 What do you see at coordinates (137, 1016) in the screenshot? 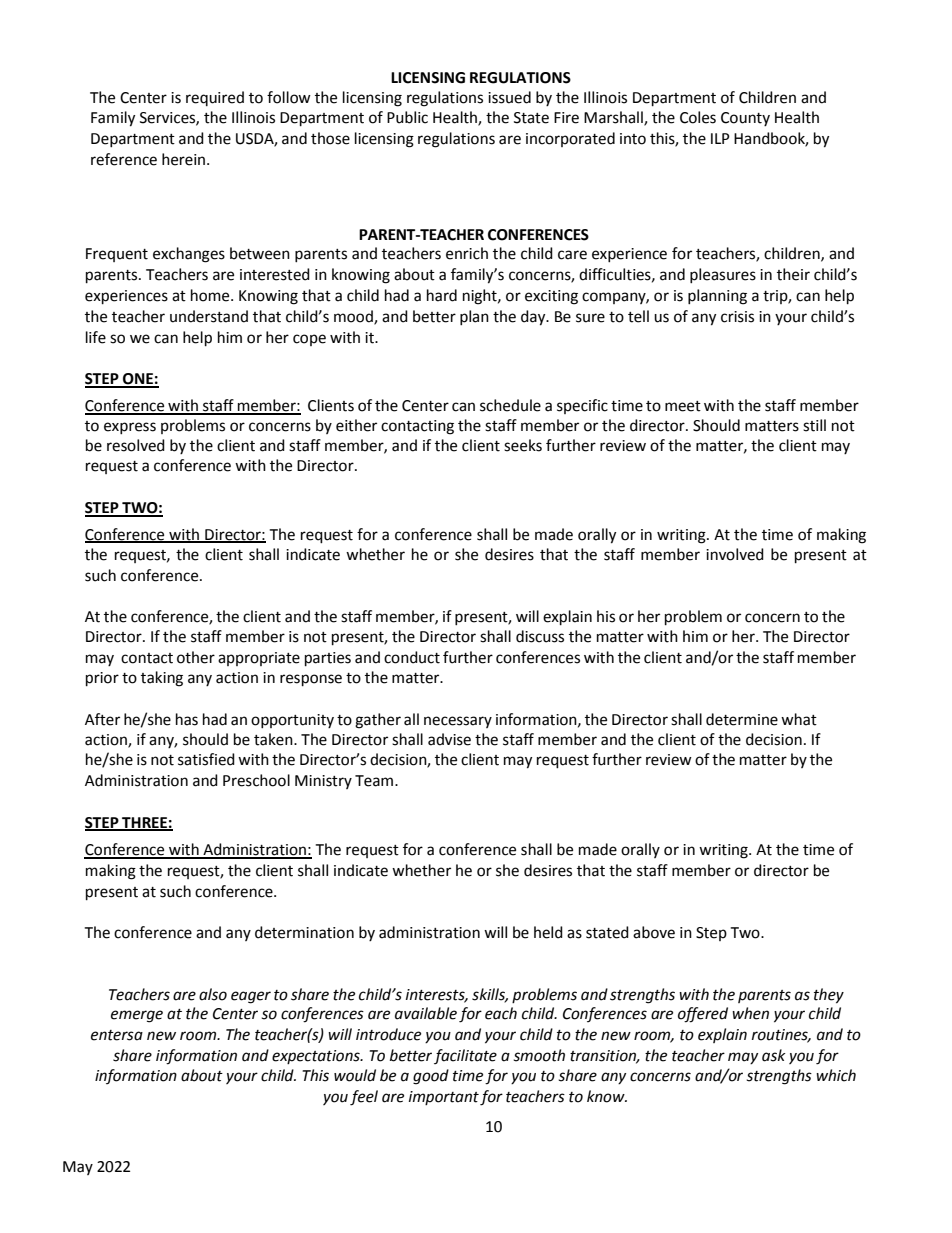
I see `emerge` at bounding box center [137, 1016].
